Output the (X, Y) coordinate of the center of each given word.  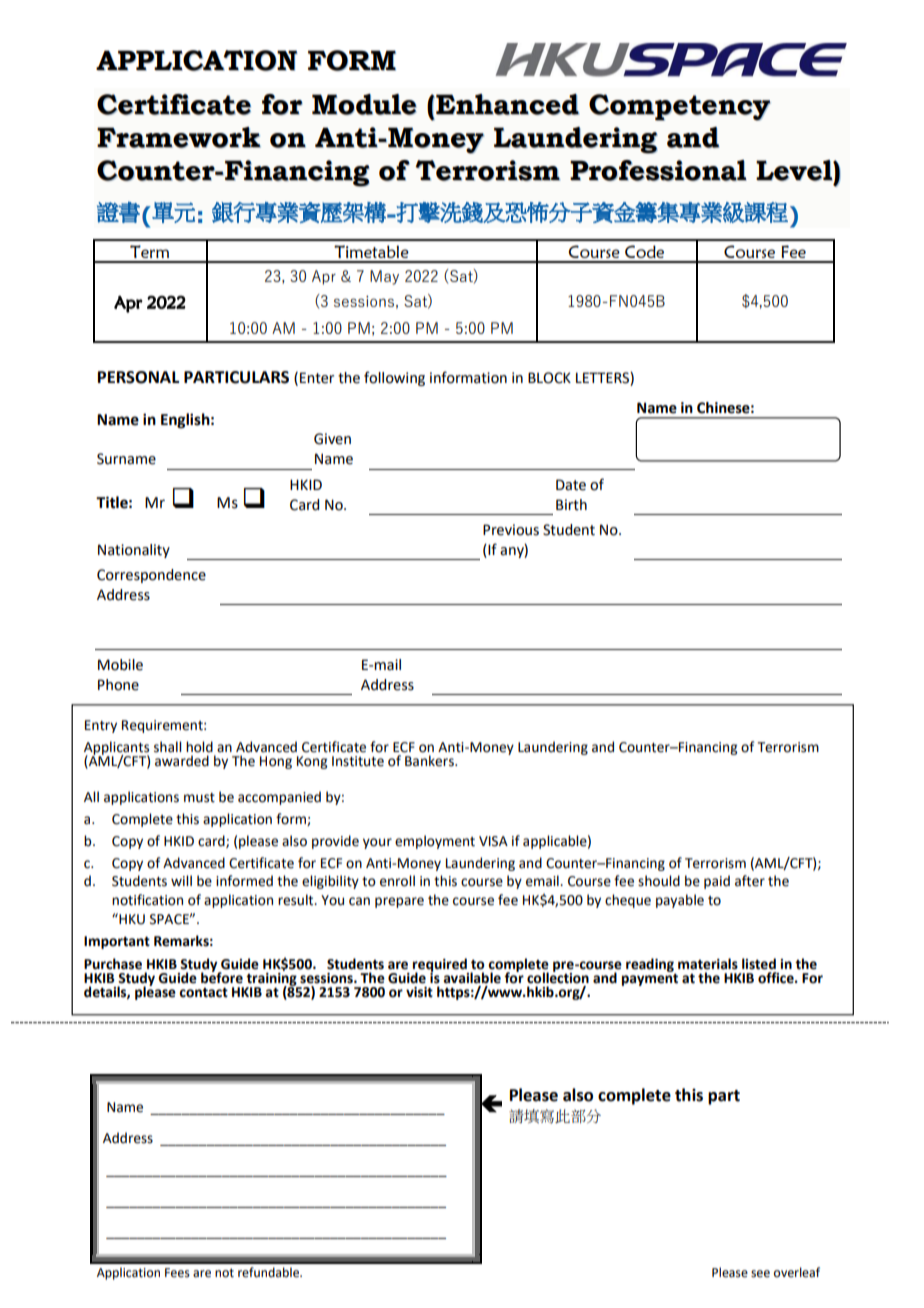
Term (149, 251)
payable (680, 901)
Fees (177, 1273)
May (384, 277)
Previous (511, 530)
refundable (269, 1272)
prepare (399, 902)
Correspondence (151, 576)
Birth (571, 505)
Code (644, 251)
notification (147, 900)
